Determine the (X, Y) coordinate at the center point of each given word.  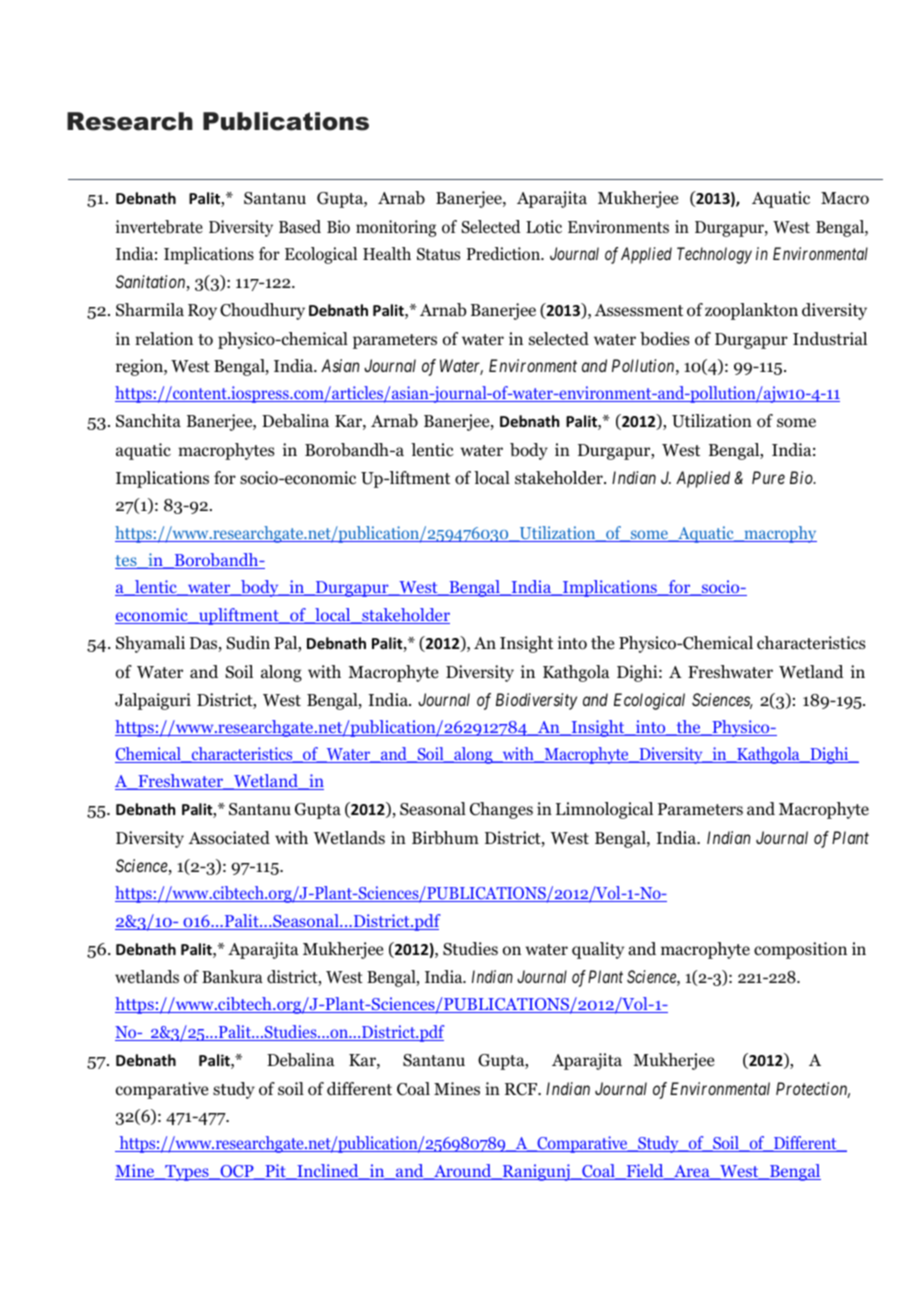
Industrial (830, 339)
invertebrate (159, 227)
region (140, 367)
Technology (714, 255)
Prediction (504, 254)
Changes (501, 810)
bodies (665, 339)
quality (598, 950)
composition (800, 950)
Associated (229, 838)
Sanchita (148, 421)
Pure (768, 477)
